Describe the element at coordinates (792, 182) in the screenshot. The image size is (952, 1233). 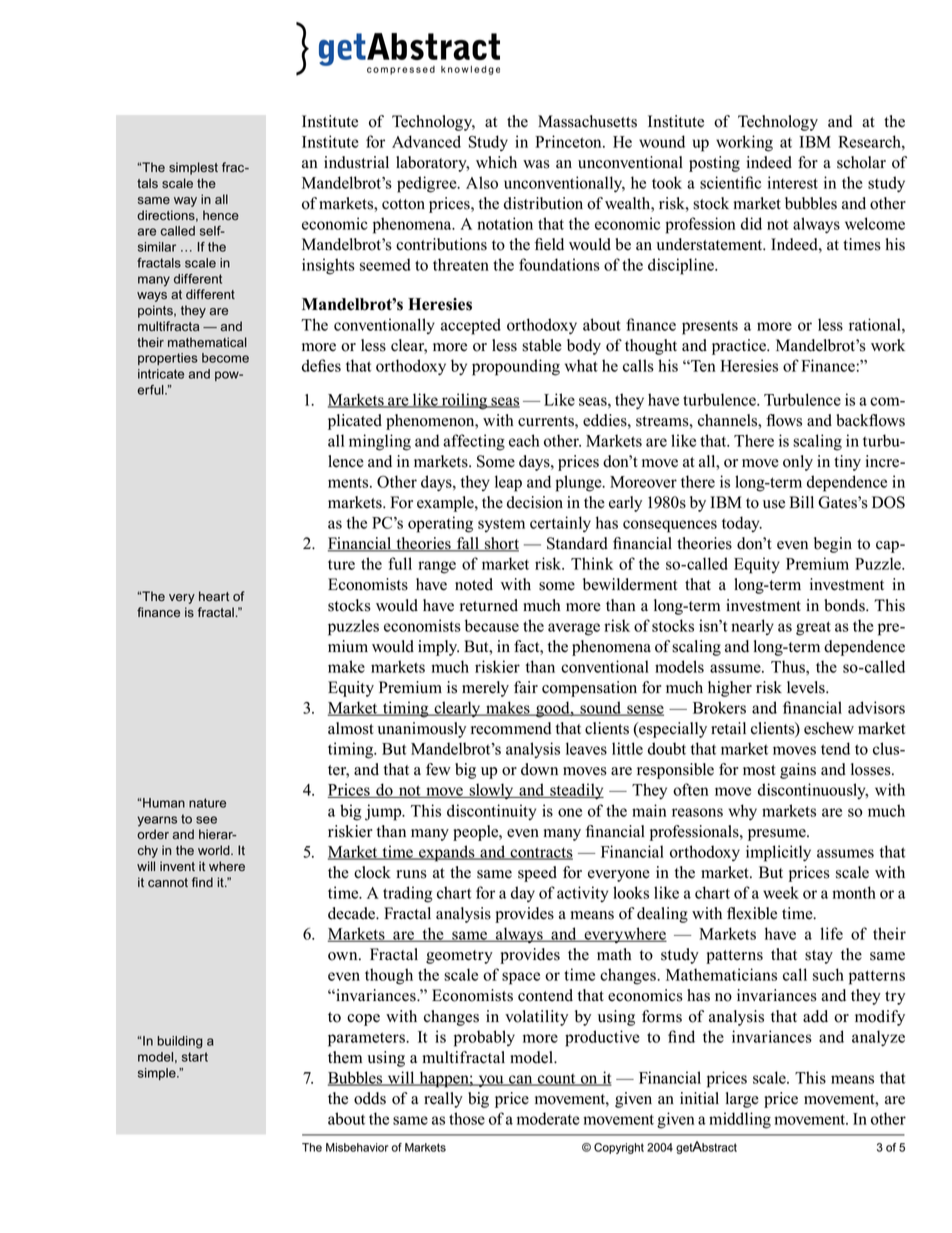
I see `interest` at that location.
